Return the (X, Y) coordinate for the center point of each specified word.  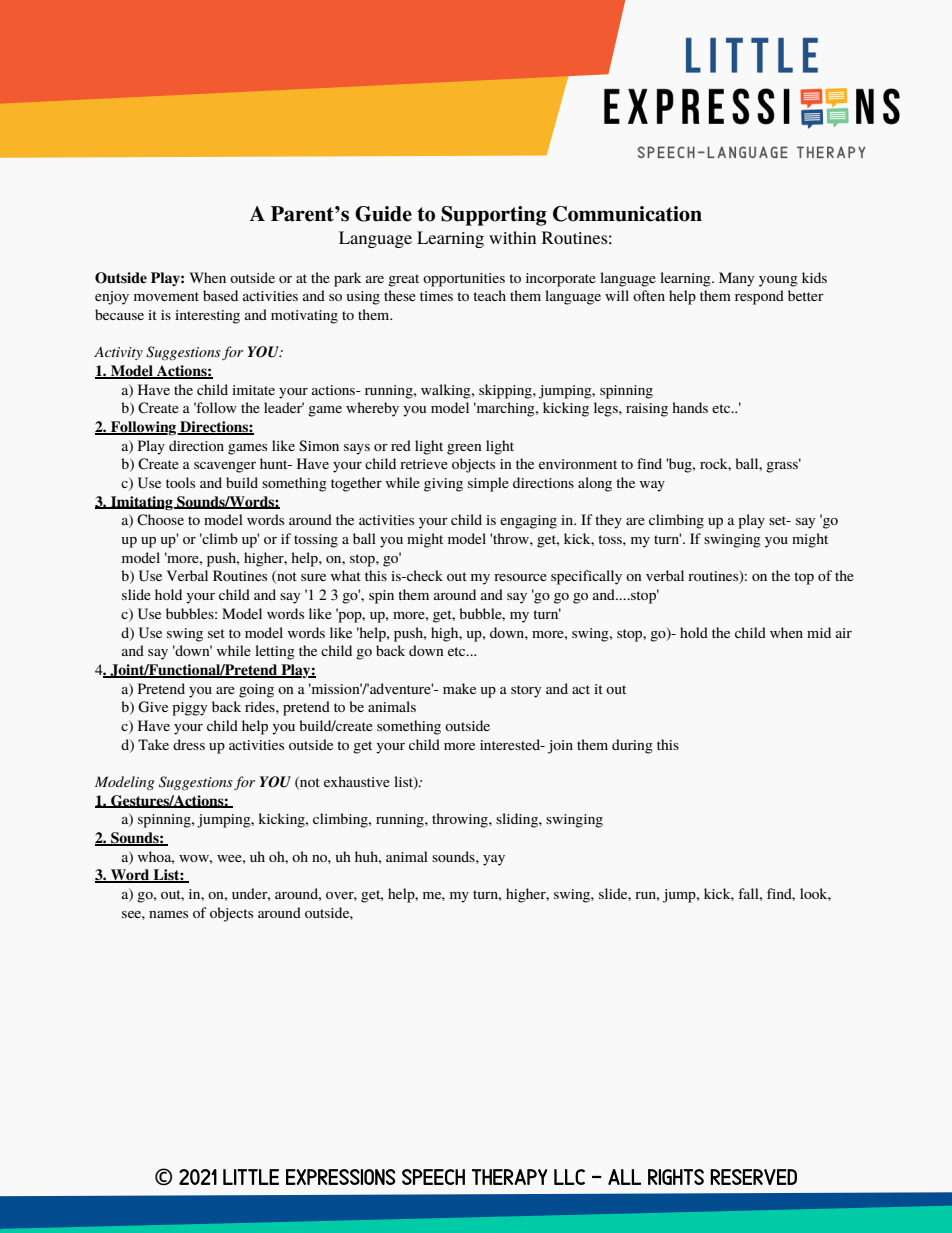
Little (251, 1177)
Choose (160, 520)
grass (783, 466)
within (512, 237)
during (632, 746)
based (220, 295)
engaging (528, 522)
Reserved (753, 1177)
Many (736, 279)
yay (494, 860)
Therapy (510, 1177)
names (168, 914)
